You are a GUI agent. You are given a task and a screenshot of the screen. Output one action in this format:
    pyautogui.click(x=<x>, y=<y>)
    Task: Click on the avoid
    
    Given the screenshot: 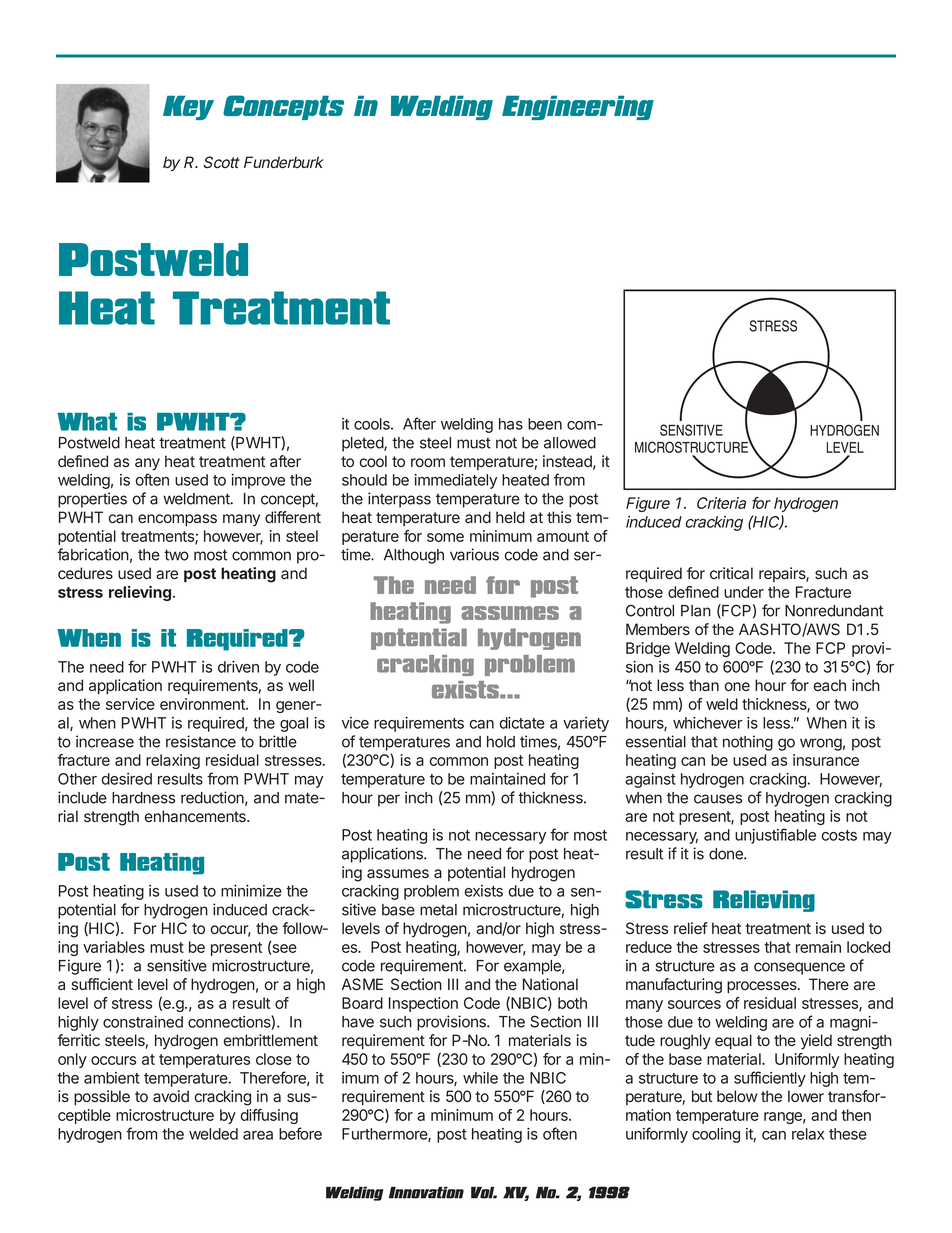 What is the action you would take?
    pyautogui.click(x=171, y=1096)
